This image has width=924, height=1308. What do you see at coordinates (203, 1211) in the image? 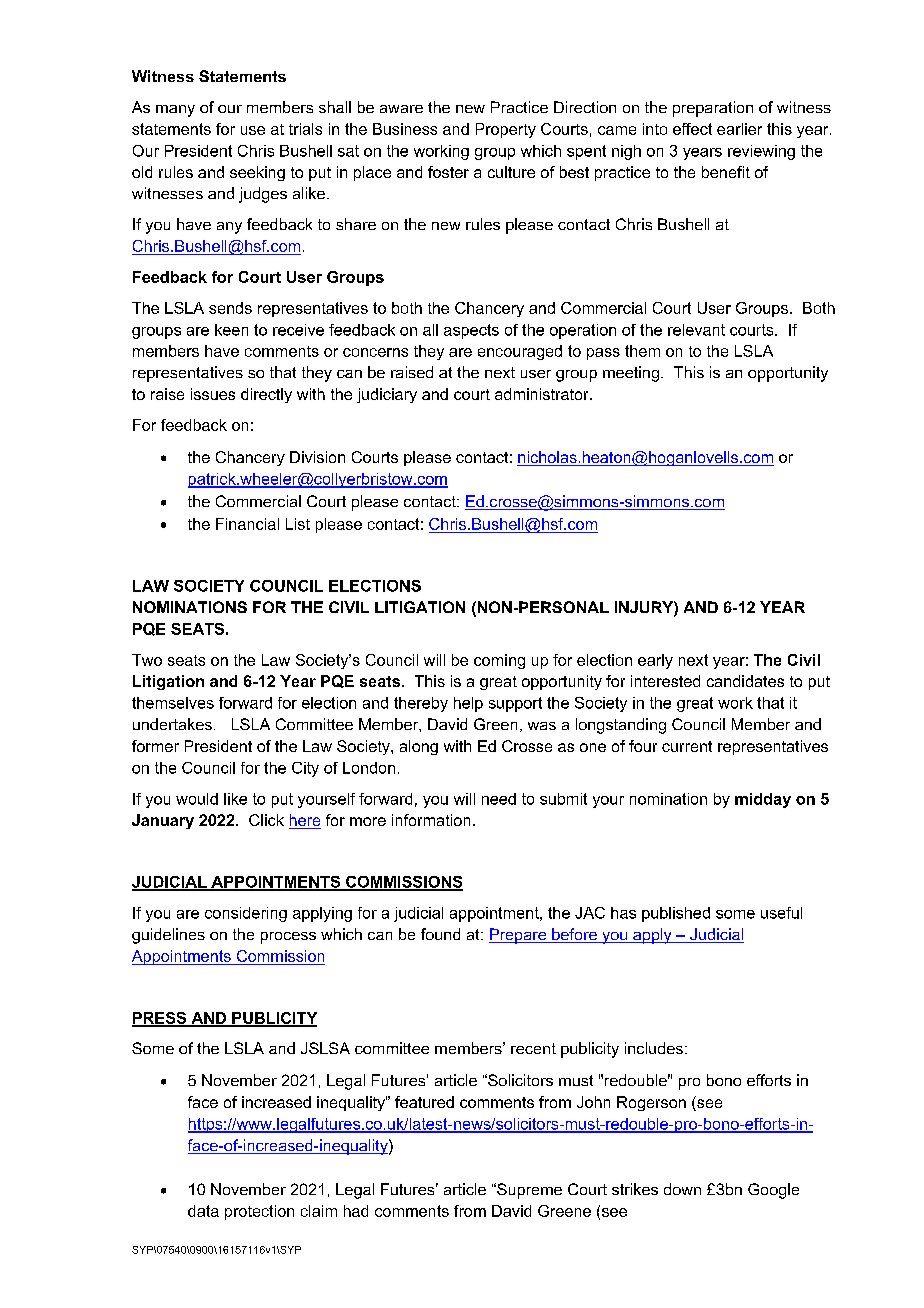
I see `data` at bounding box center [203, 1211].
